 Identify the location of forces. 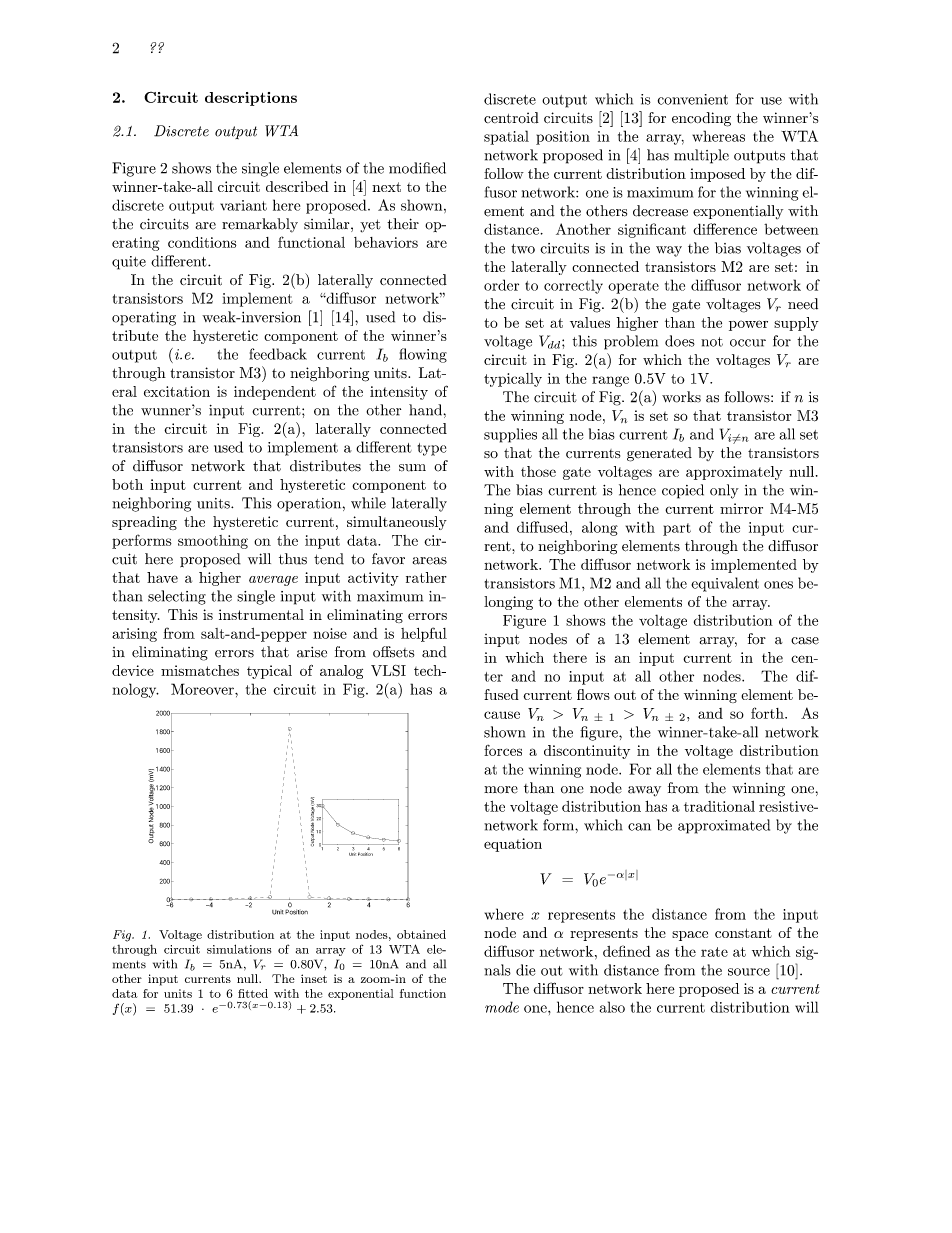
(503, 750).
